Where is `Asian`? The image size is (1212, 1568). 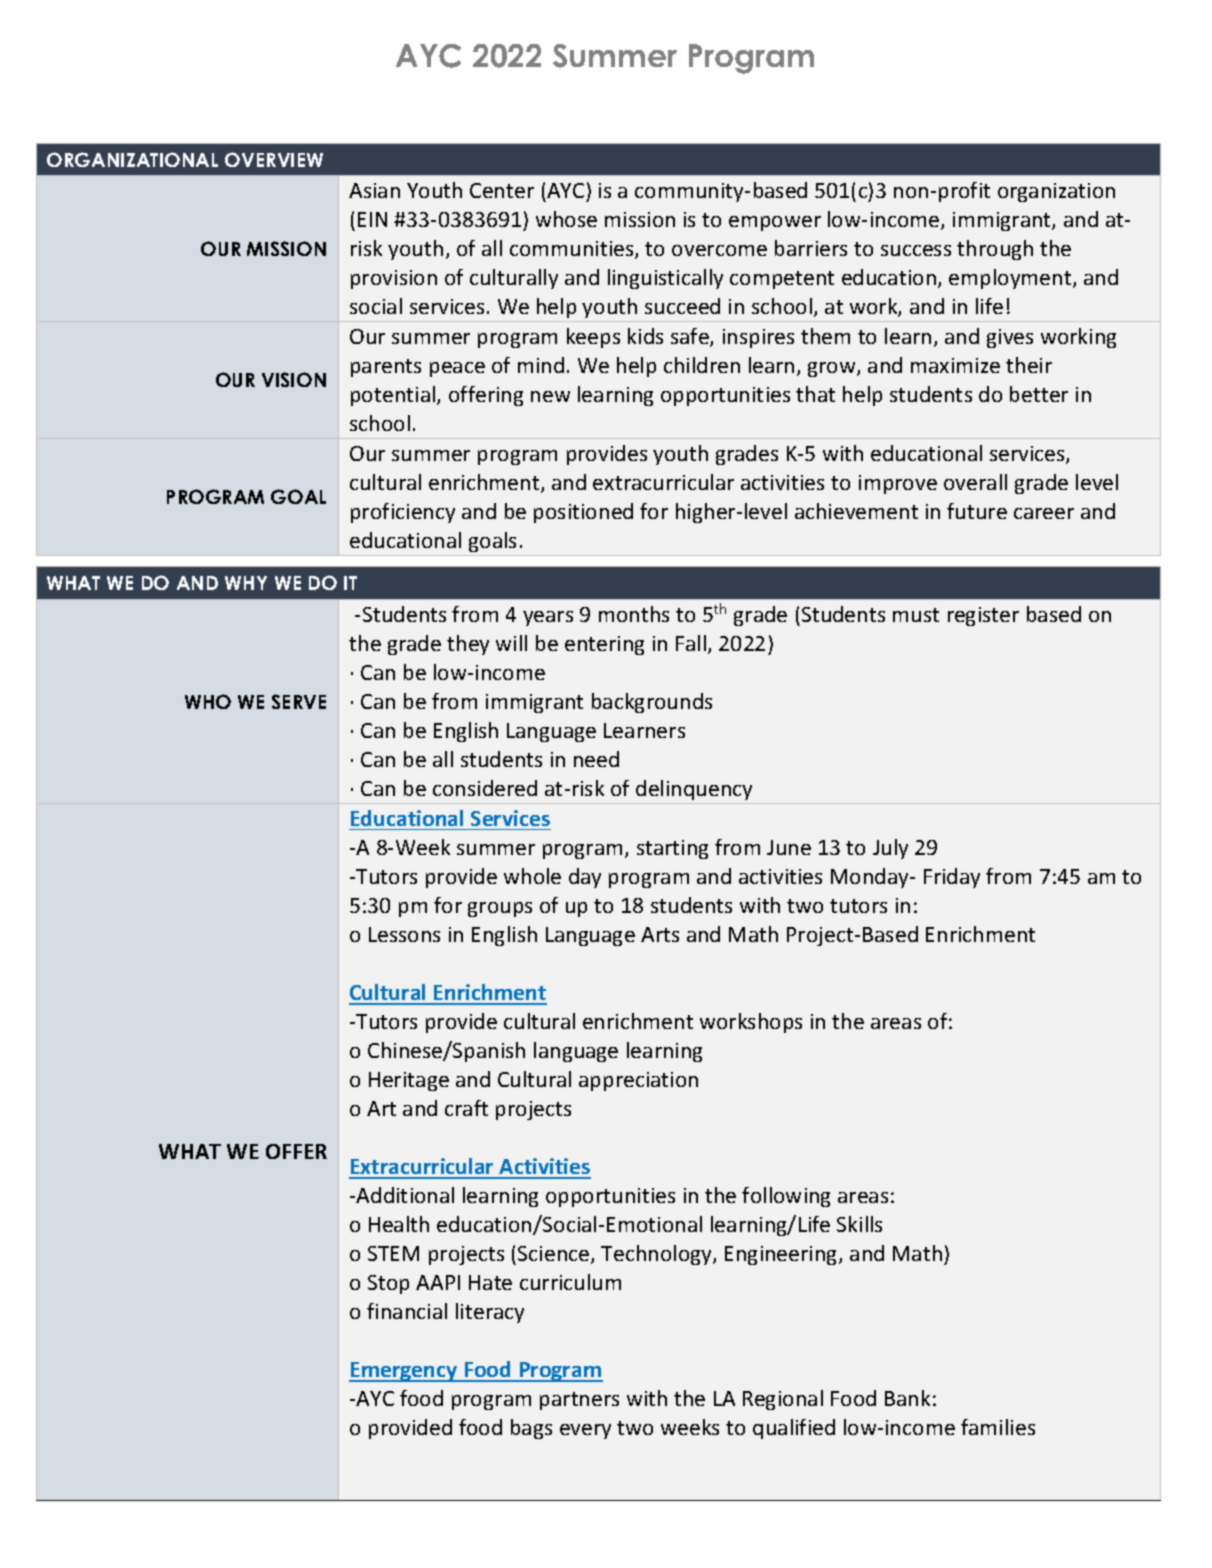
Asian is located at coordinates (374, 190).
